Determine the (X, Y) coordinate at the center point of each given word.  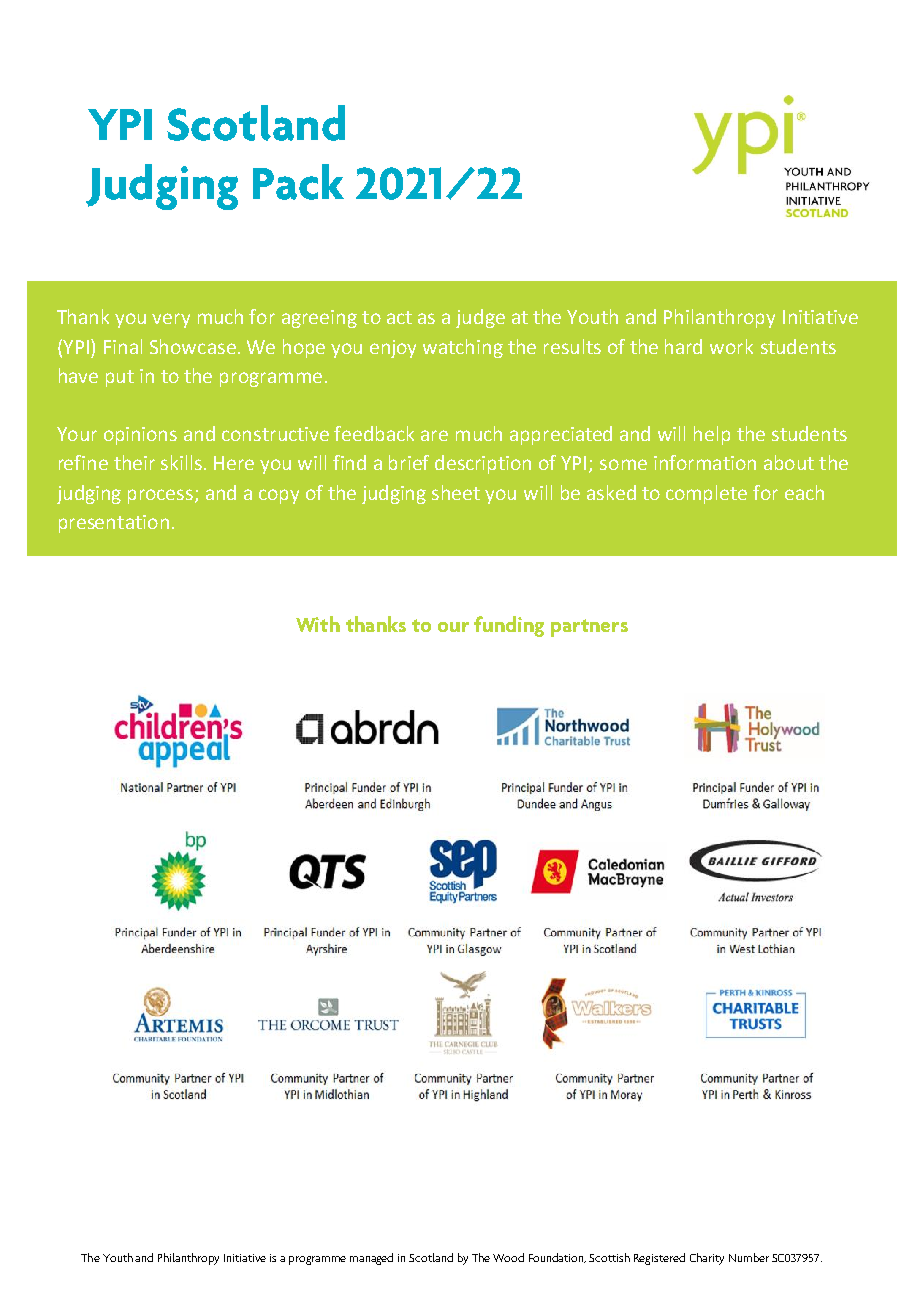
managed (371, 1259)
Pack (298, 182)
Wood (508, 1257)
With (318, 624)
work (731, 346)
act (399, 317)
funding (509, 626)
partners (589, 628)
